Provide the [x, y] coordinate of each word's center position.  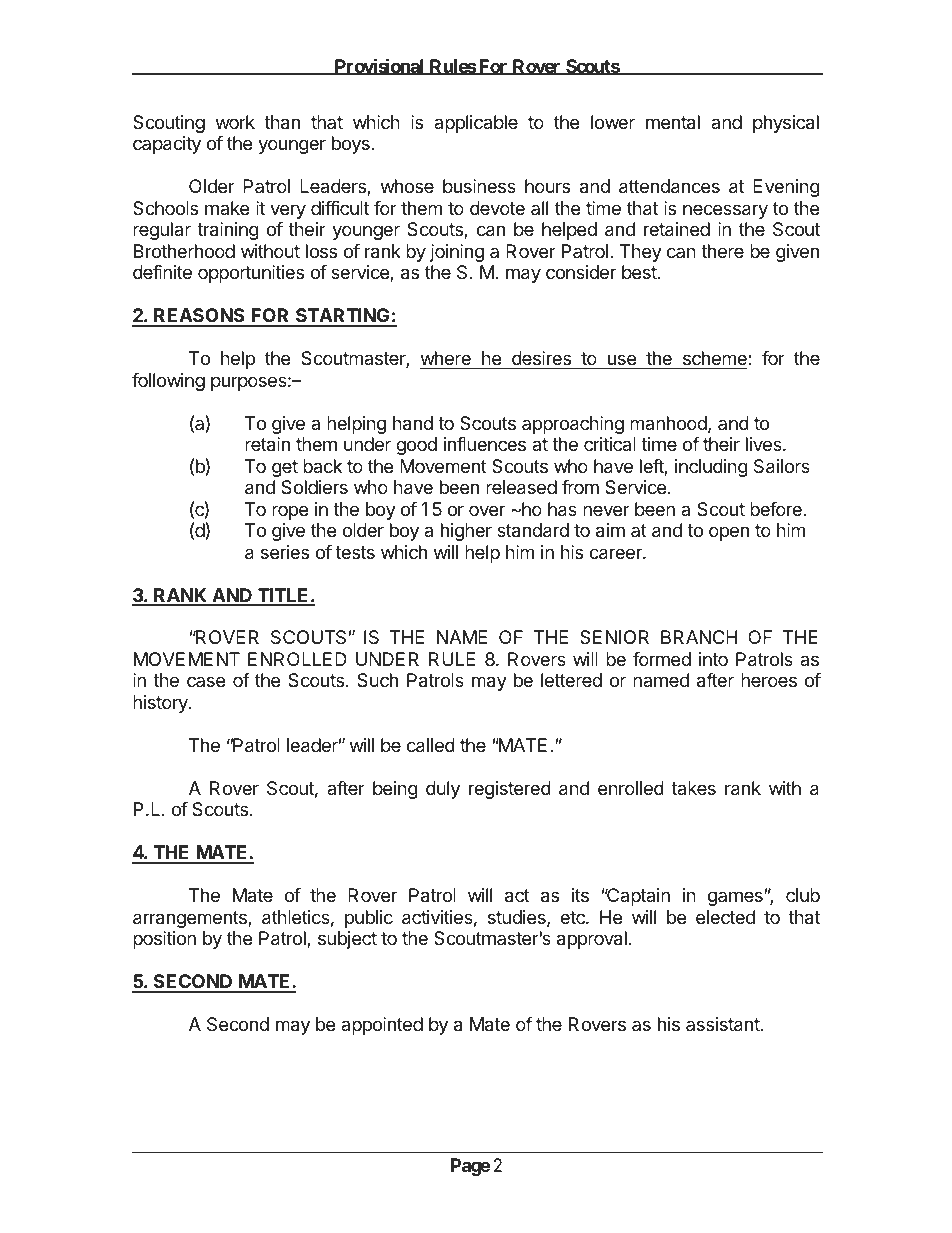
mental [673, 122]
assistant [723, 1024]
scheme [716, 358]
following [168, 382]
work [235, 122]
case [206, 681]
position [164, 940]
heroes [769, 680]
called [431, 745]
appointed [382, 1026]
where [446, 358]
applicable [476, 124]
